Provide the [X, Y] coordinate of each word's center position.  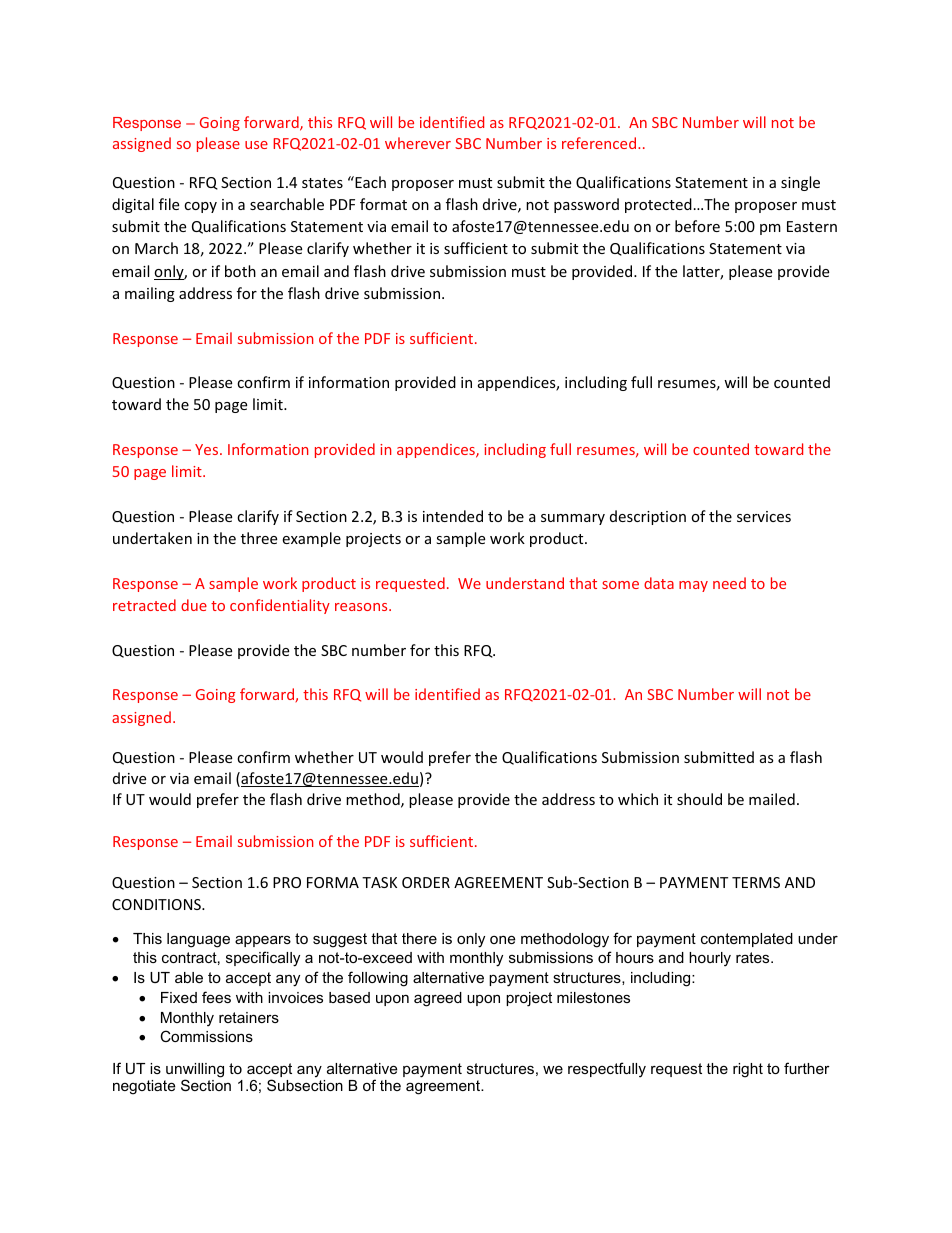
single [800, 183]
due [194, 605]
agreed [438, 999]
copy [200, 207]
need [729, 583]
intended [453, 516]
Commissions [206, 1036]
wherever [418, 143]
